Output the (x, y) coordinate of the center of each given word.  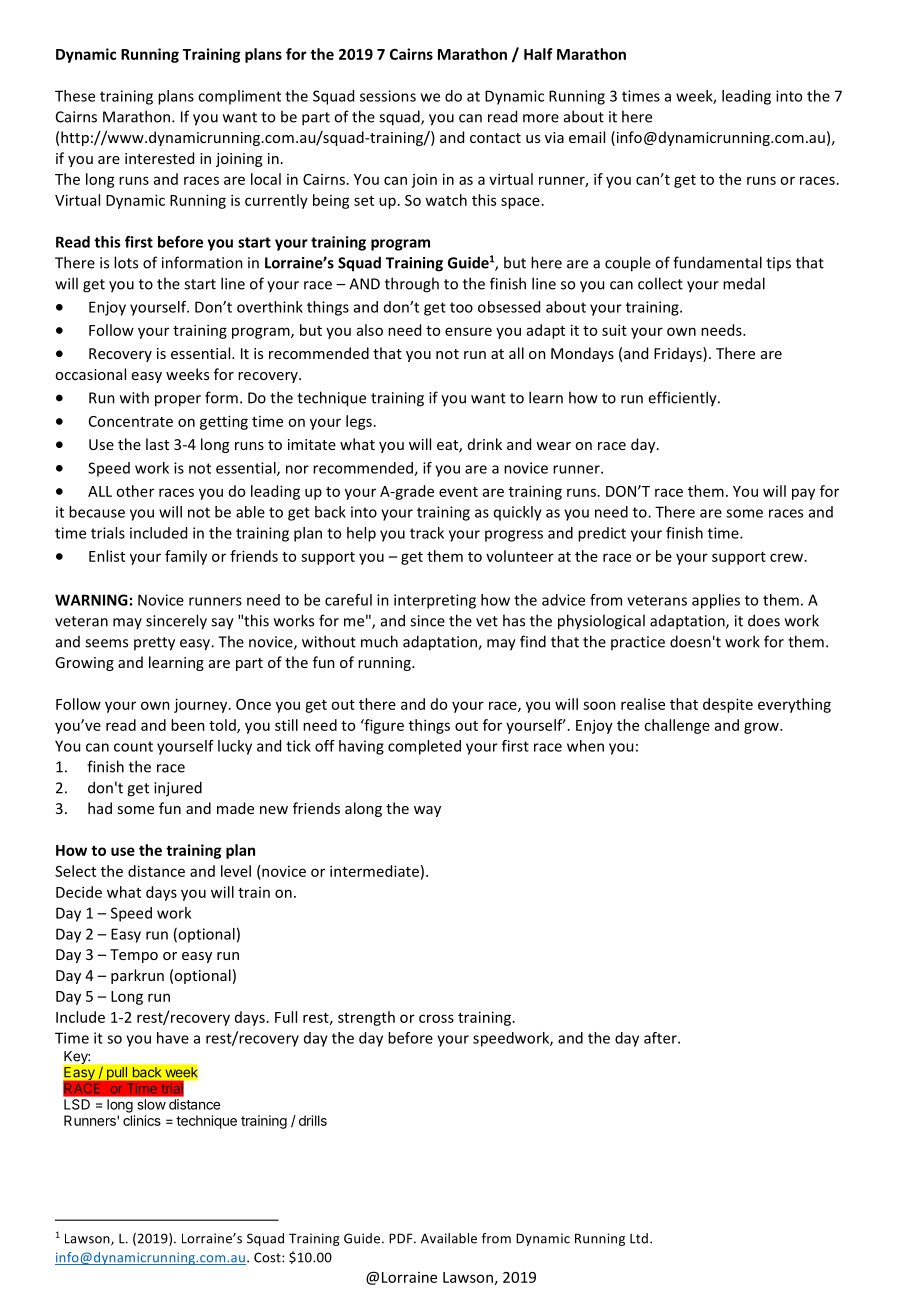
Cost (268, 1257)
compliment (239, 97)
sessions (388, 96)
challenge (677, 726)
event (458, 492)
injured (178, 789)
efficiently (683, 399)
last (157, 444)
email (587, 137)
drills (313, 1120)
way (427, 811)
